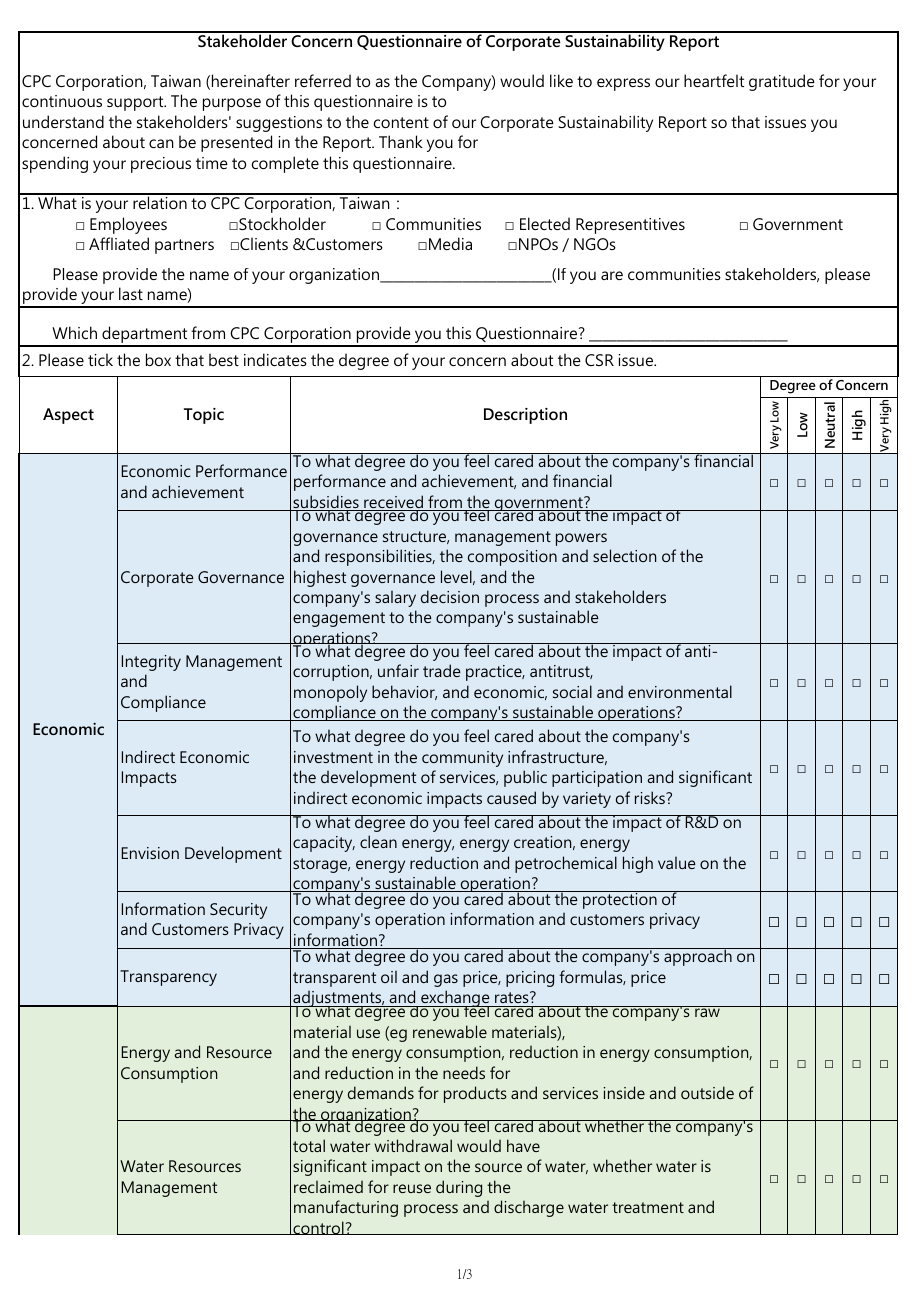 Image resolution: width=924 pixels, height=1308 pixels. What do you see at coordinates (698, 957) in the screenshot?
I see `approach` at bounding box center [698, 957].
